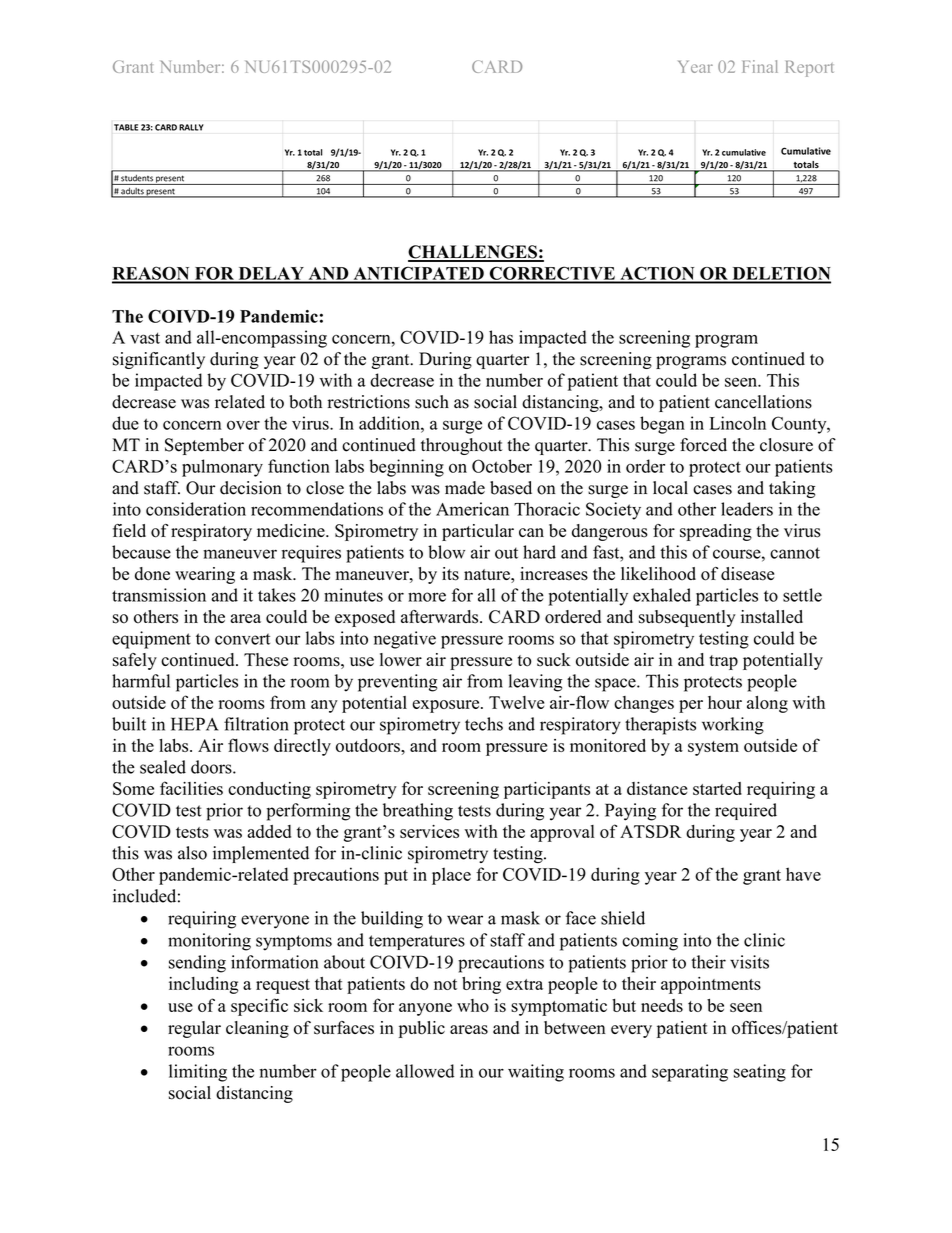 This screenshot has width=952, height=1233. What do you see at coordinates (760, 1073) in the screenshot?
I see `seating` at bounding box center [760, 1073].
